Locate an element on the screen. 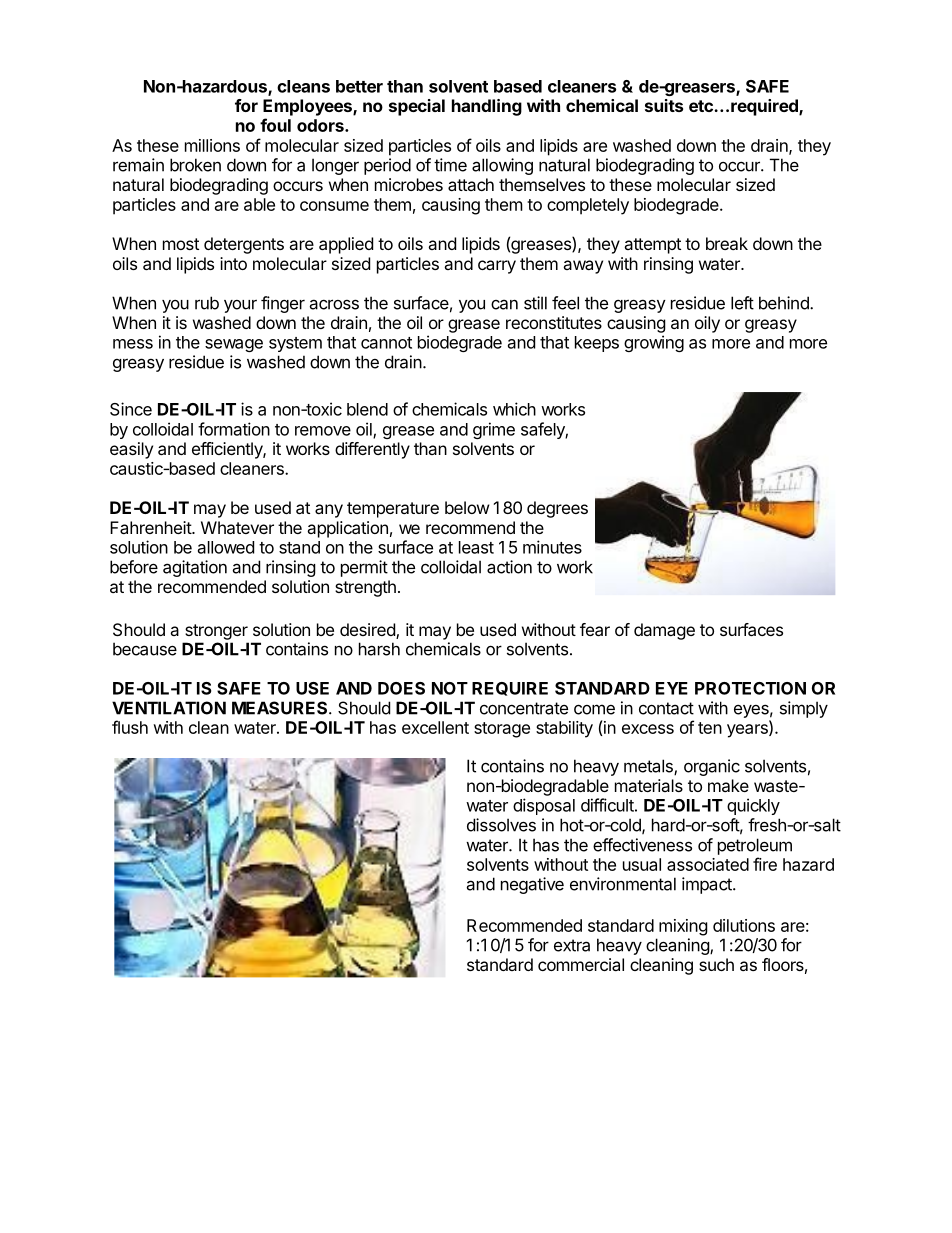 The height and width of the screenshot is (1233, 952). degrees is located at coordinates (557, 509).
